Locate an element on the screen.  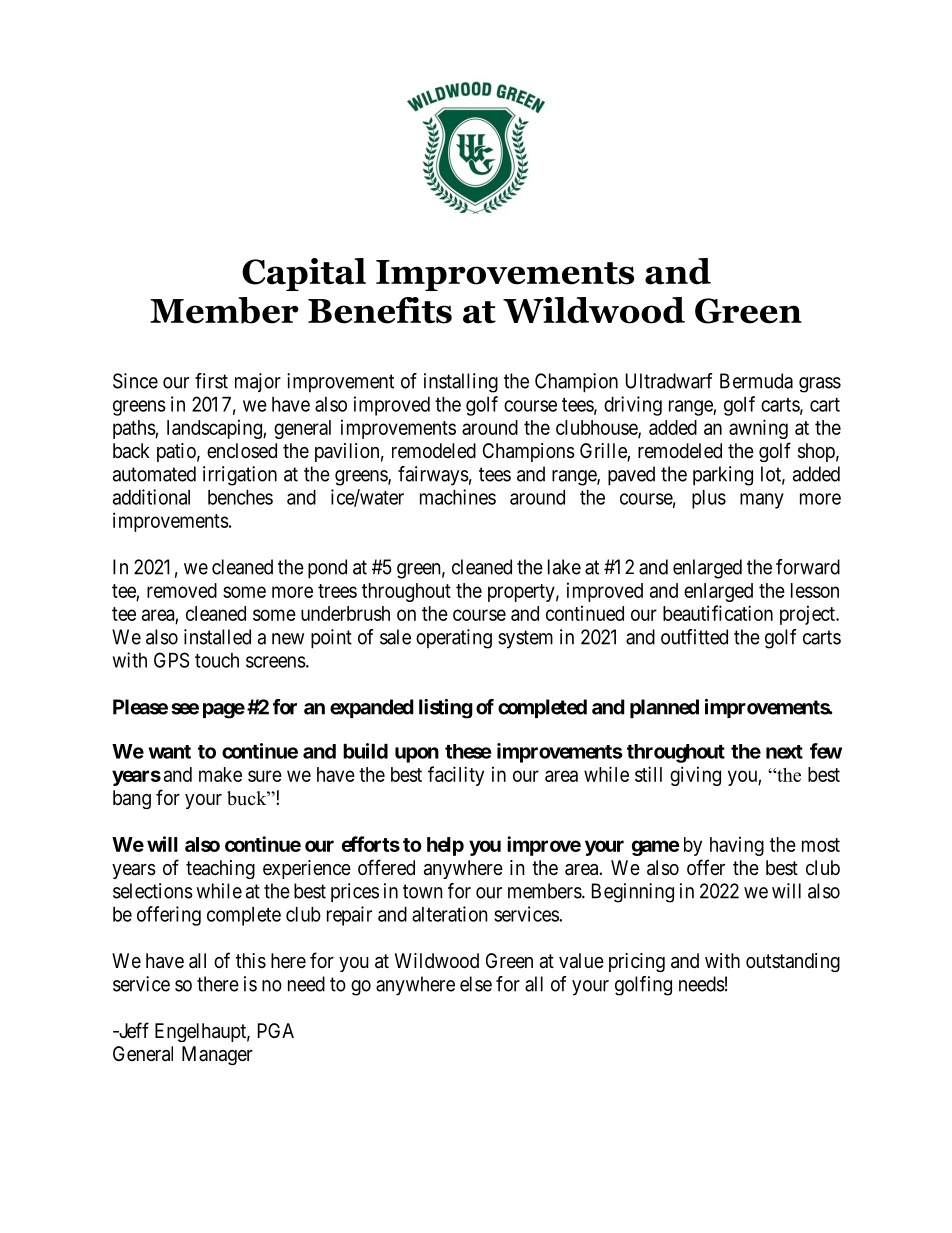
Capital is located at coordinates (304, 274).
